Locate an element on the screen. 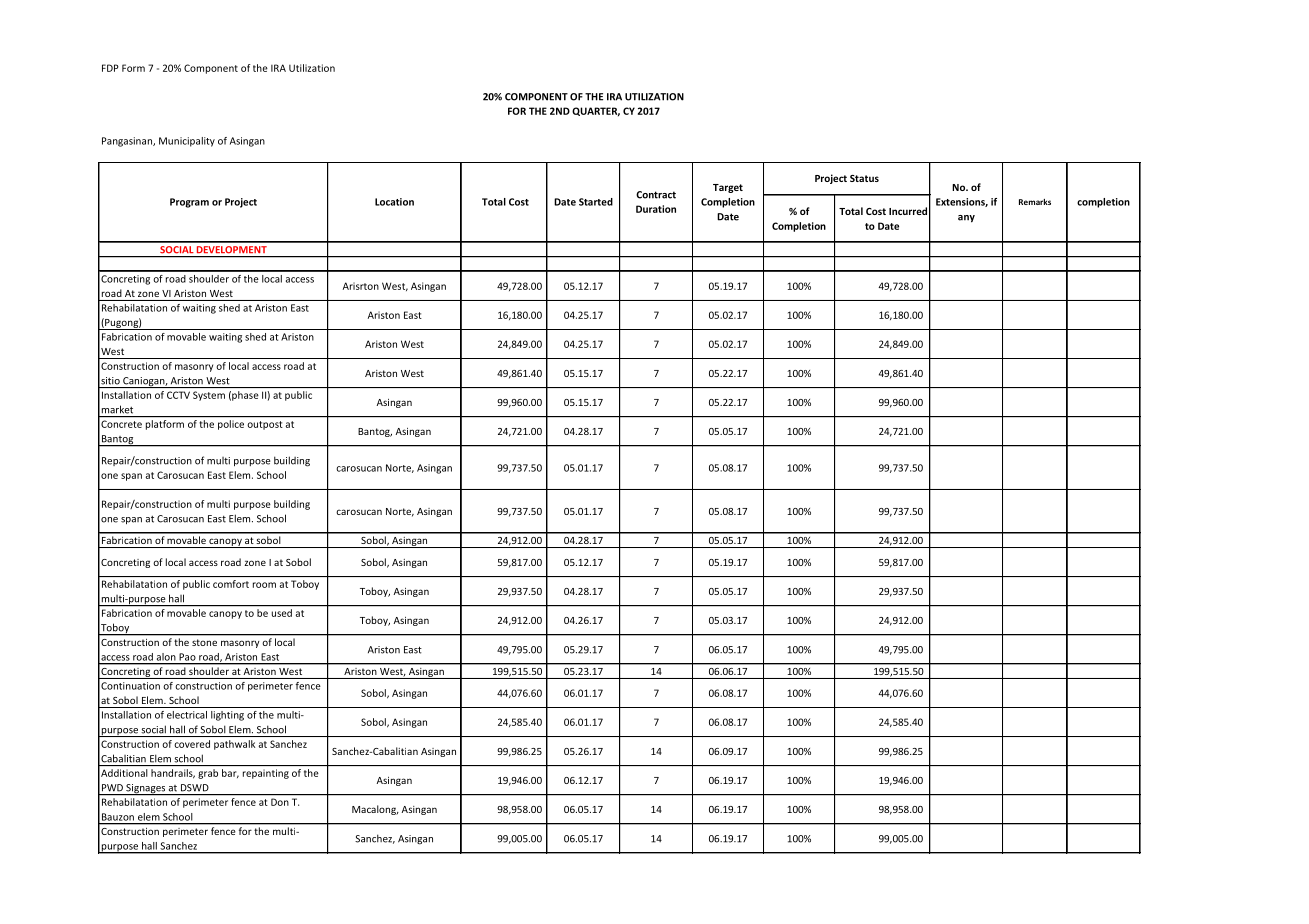 Image resolution: width=1309 pixels, height=924 pixels. comfort is located at coordinates (231, 584).
